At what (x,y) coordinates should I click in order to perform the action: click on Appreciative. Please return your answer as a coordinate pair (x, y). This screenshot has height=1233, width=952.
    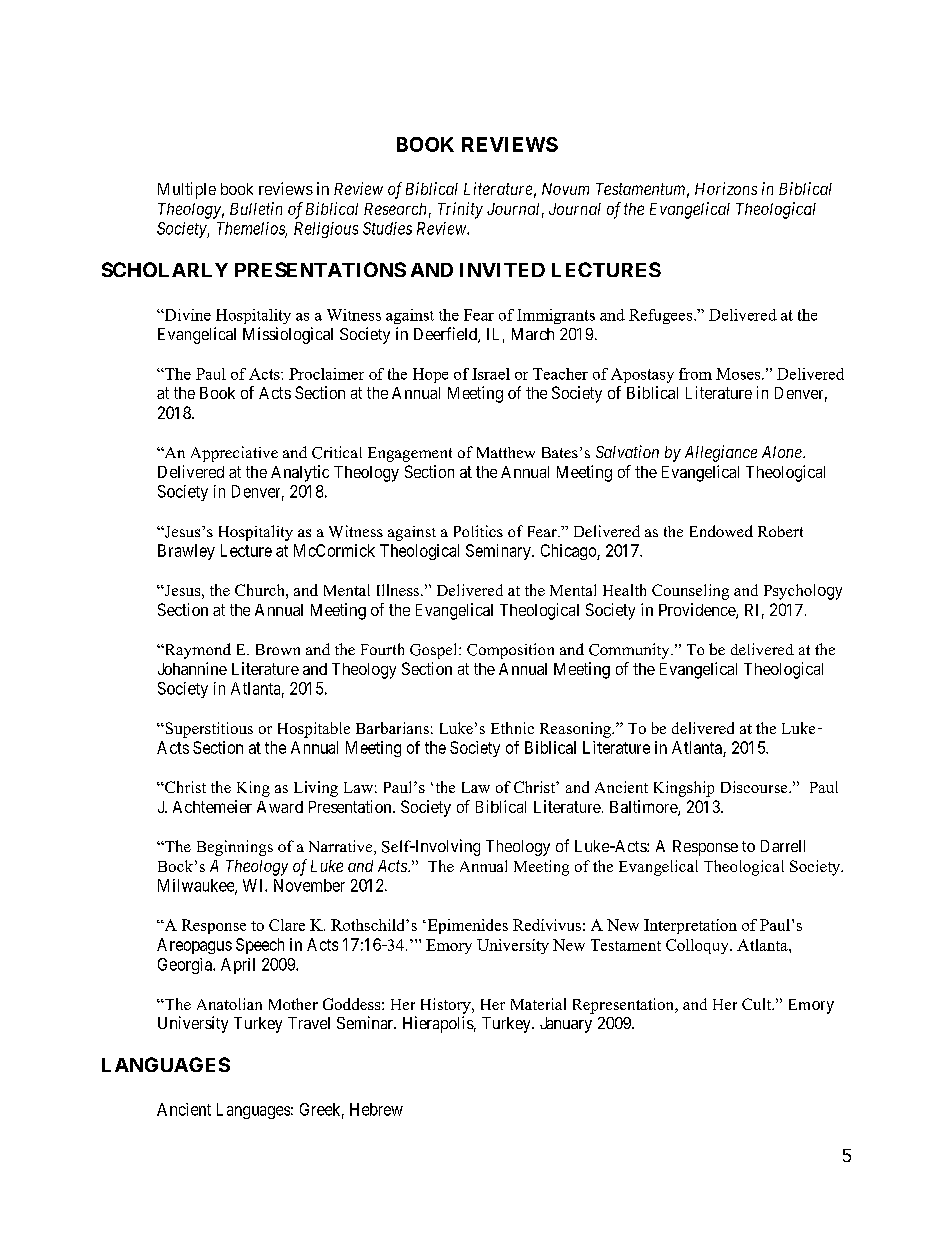
    Looking at the image, I should click on (234, 454).
